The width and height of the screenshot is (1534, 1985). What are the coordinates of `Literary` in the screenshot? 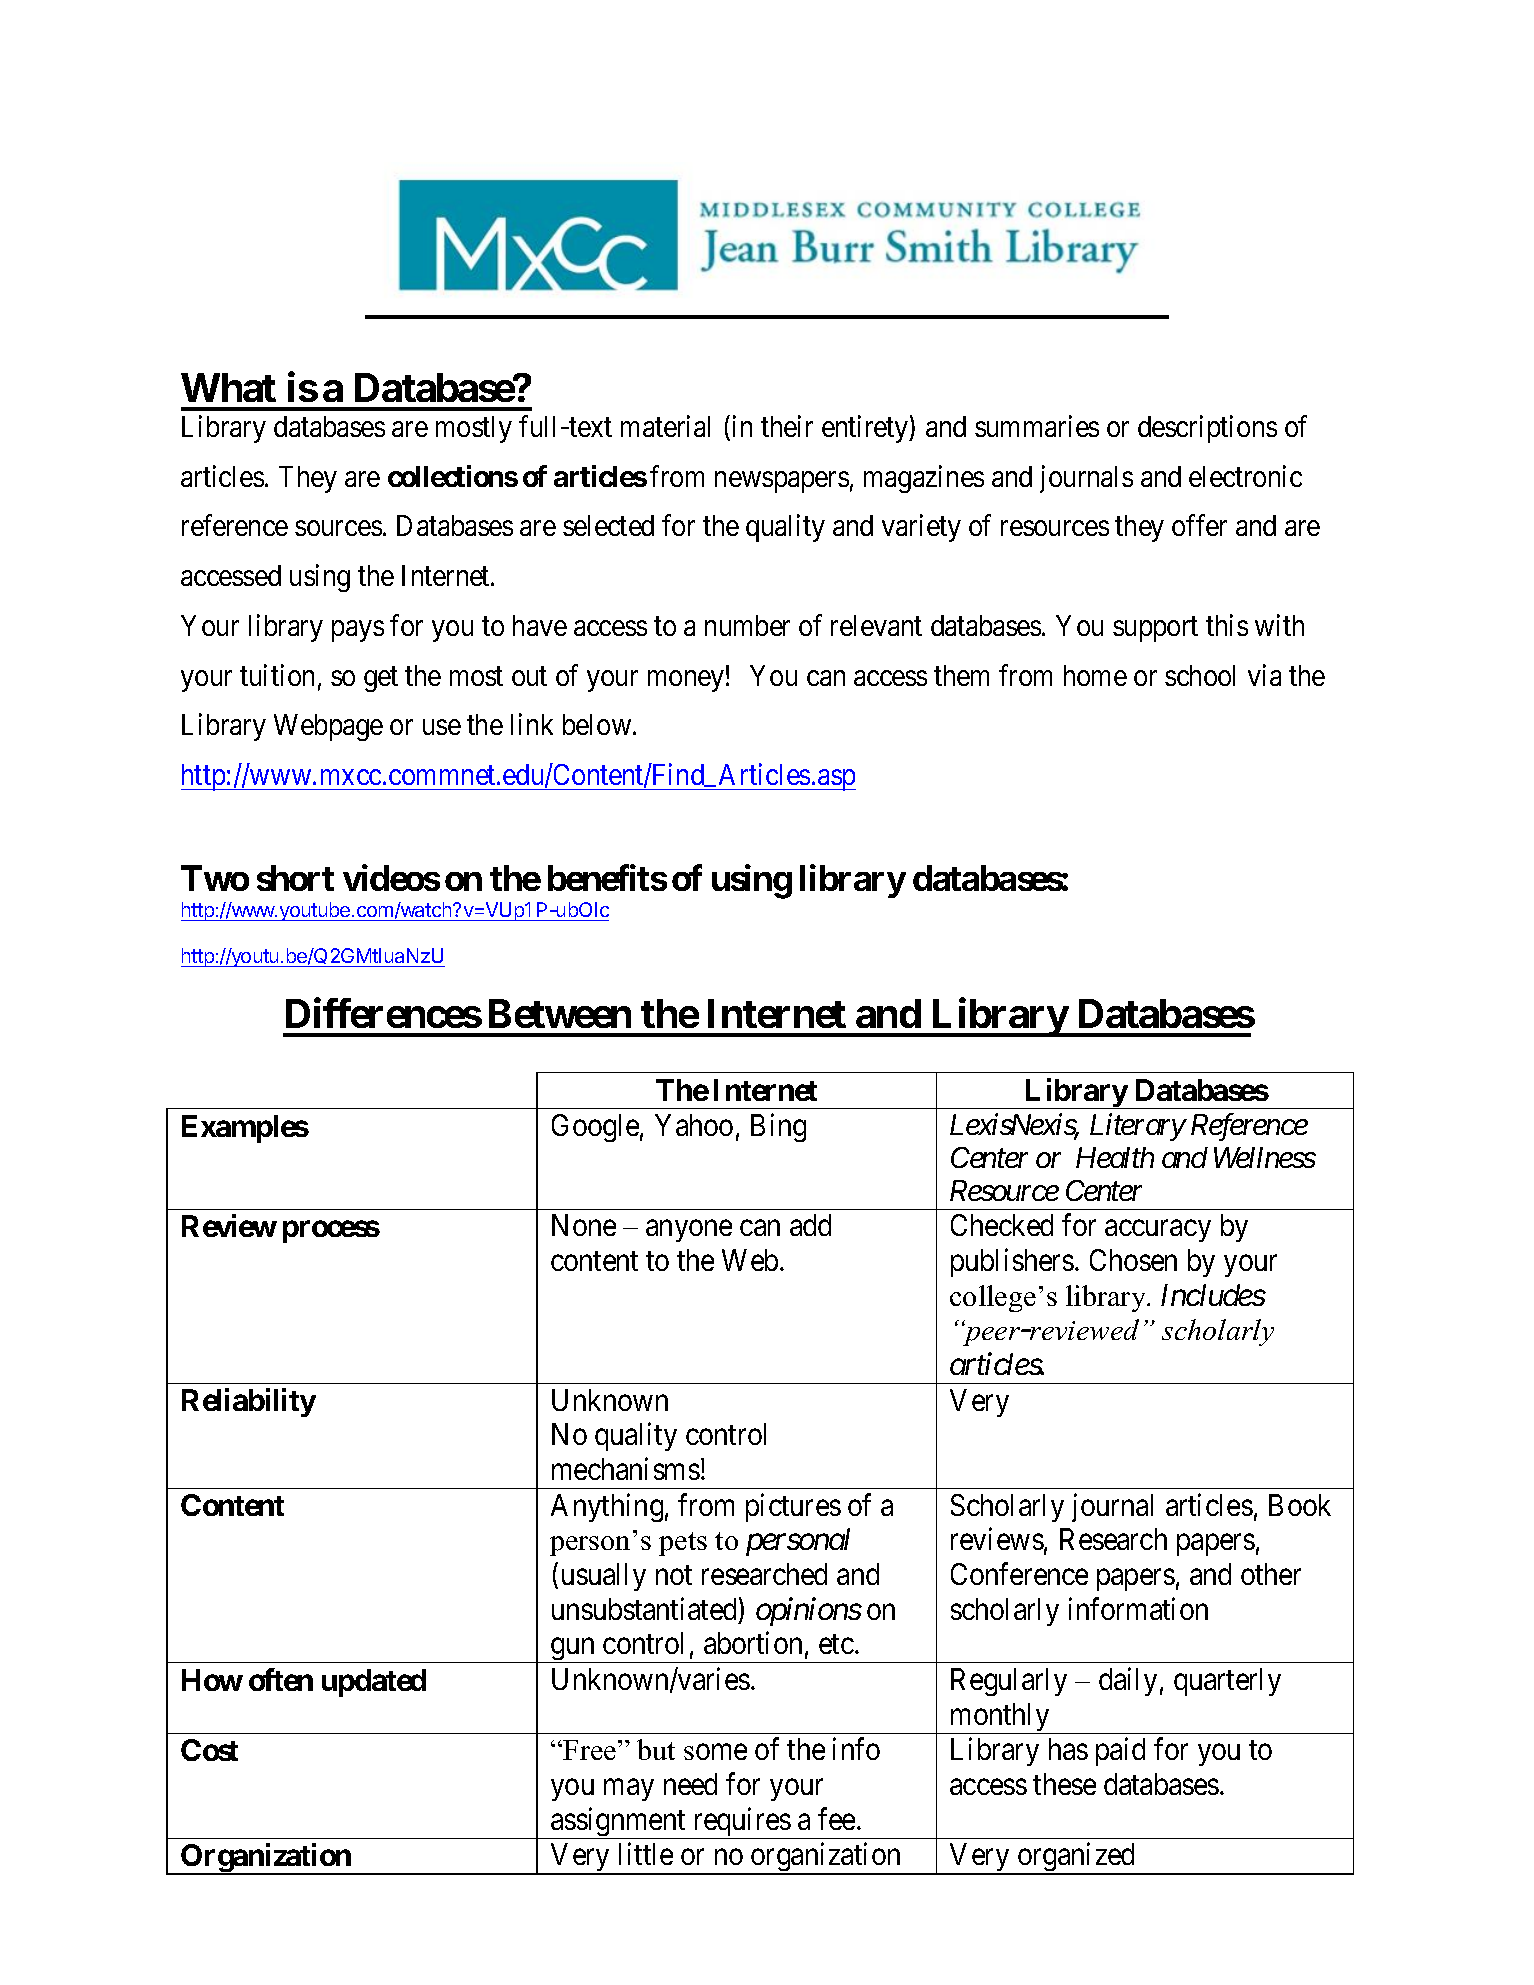 It's located at (1137, 1127).
